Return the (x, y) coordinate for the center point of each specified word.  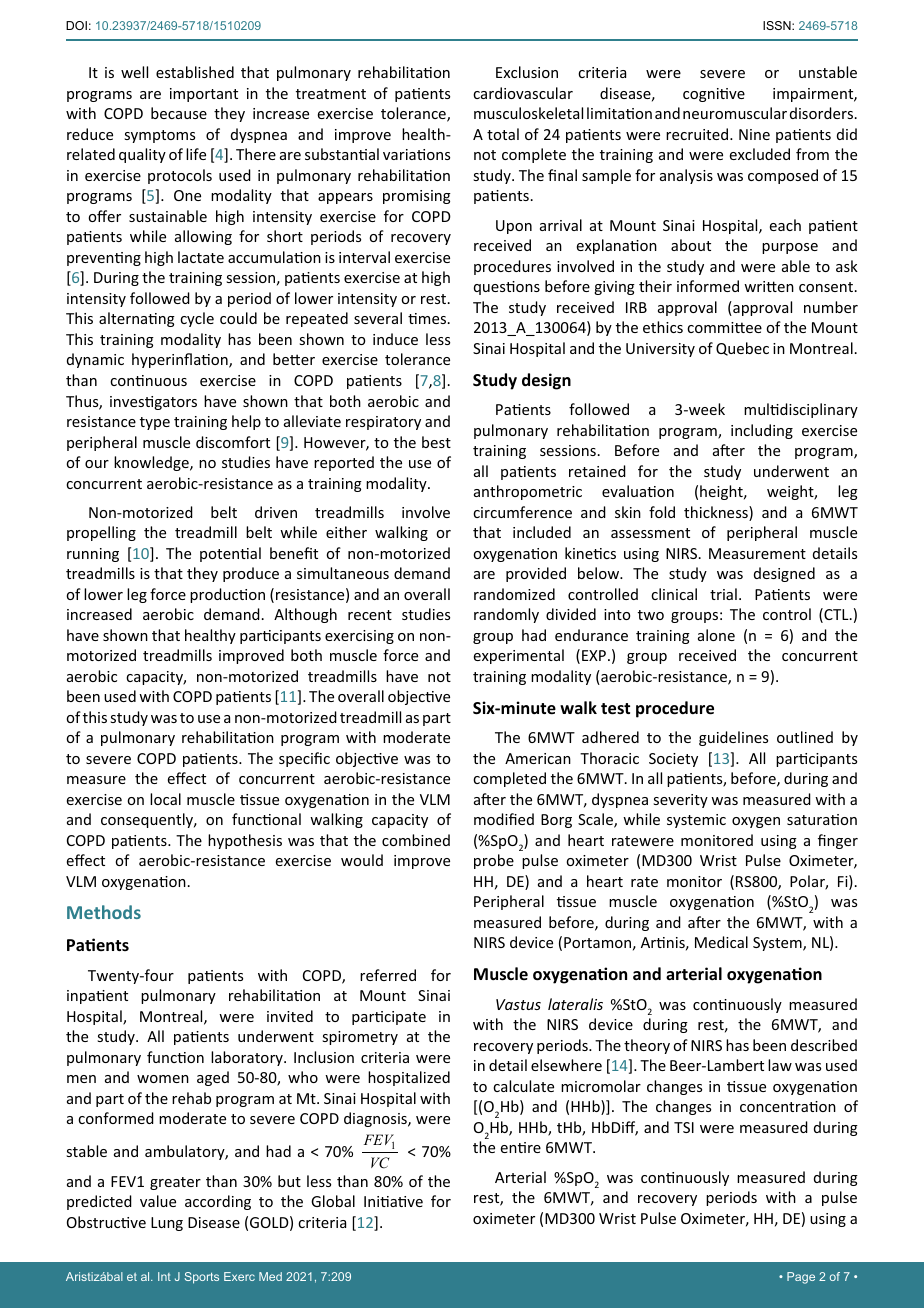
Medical (721, 942)
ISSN (778, 25)
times (427, 318)
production (227, 595)
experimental (519, 656)
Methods (104, 912)
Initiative (393, 1201)
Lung (167, 1224)
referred (388, 975)
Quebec (742, 349)
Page (801, 1278)
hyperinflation (181, 360)
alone (716, 635)
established (195, 72)
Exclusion (527, 72)
